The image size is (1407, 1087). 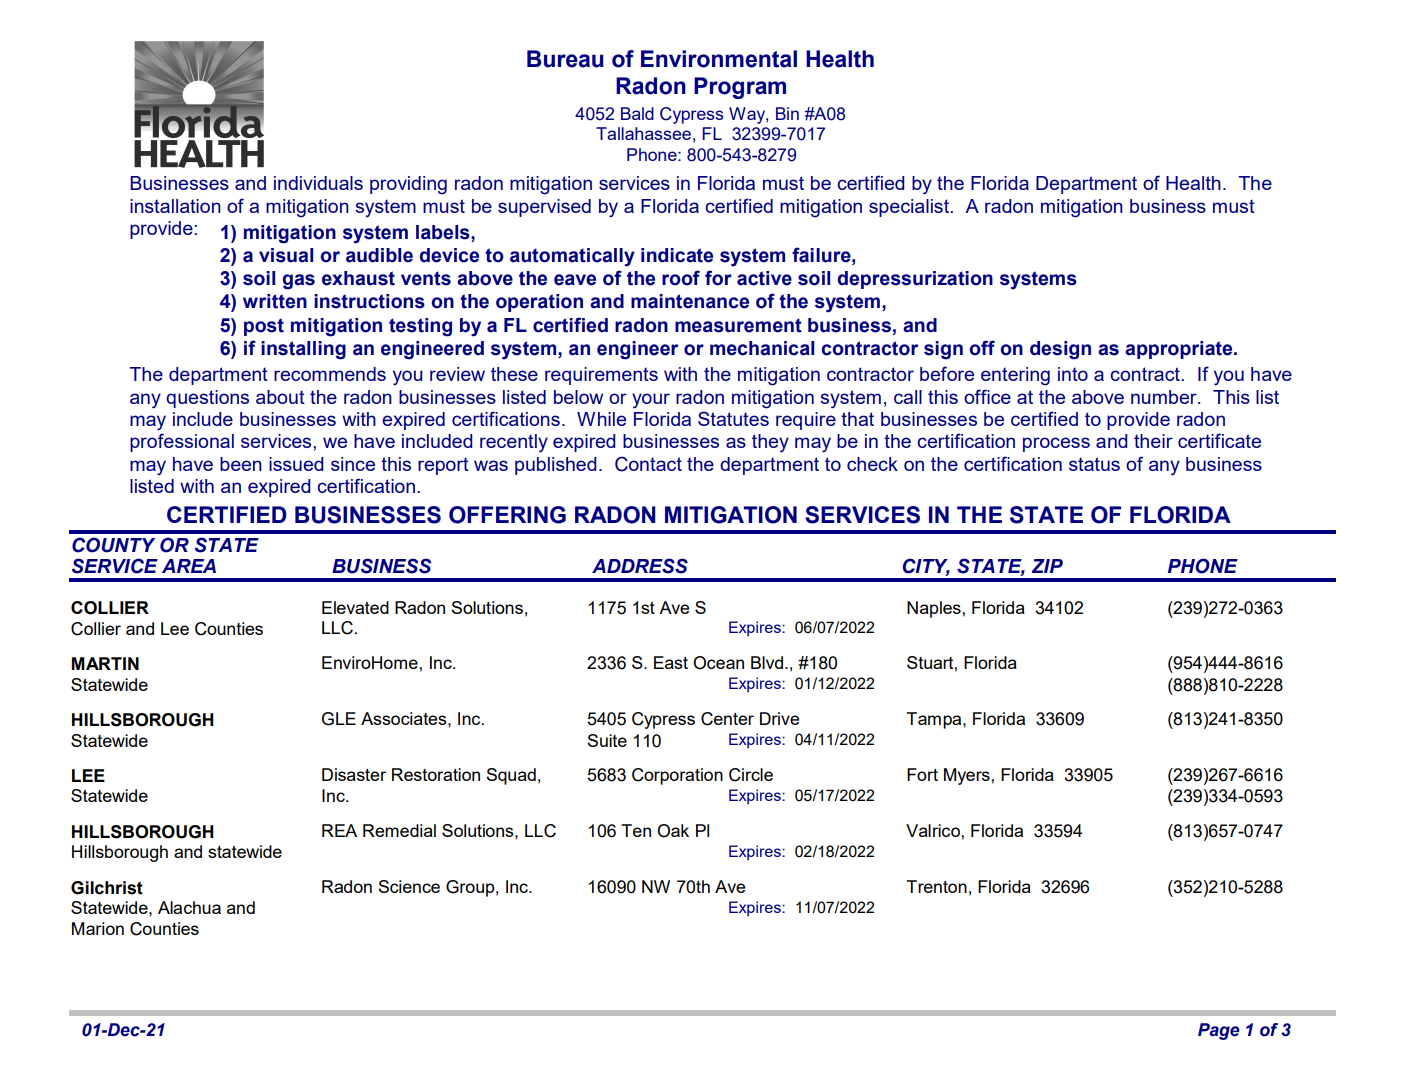 I want to click on individuals, so click(x=318, y=183).
